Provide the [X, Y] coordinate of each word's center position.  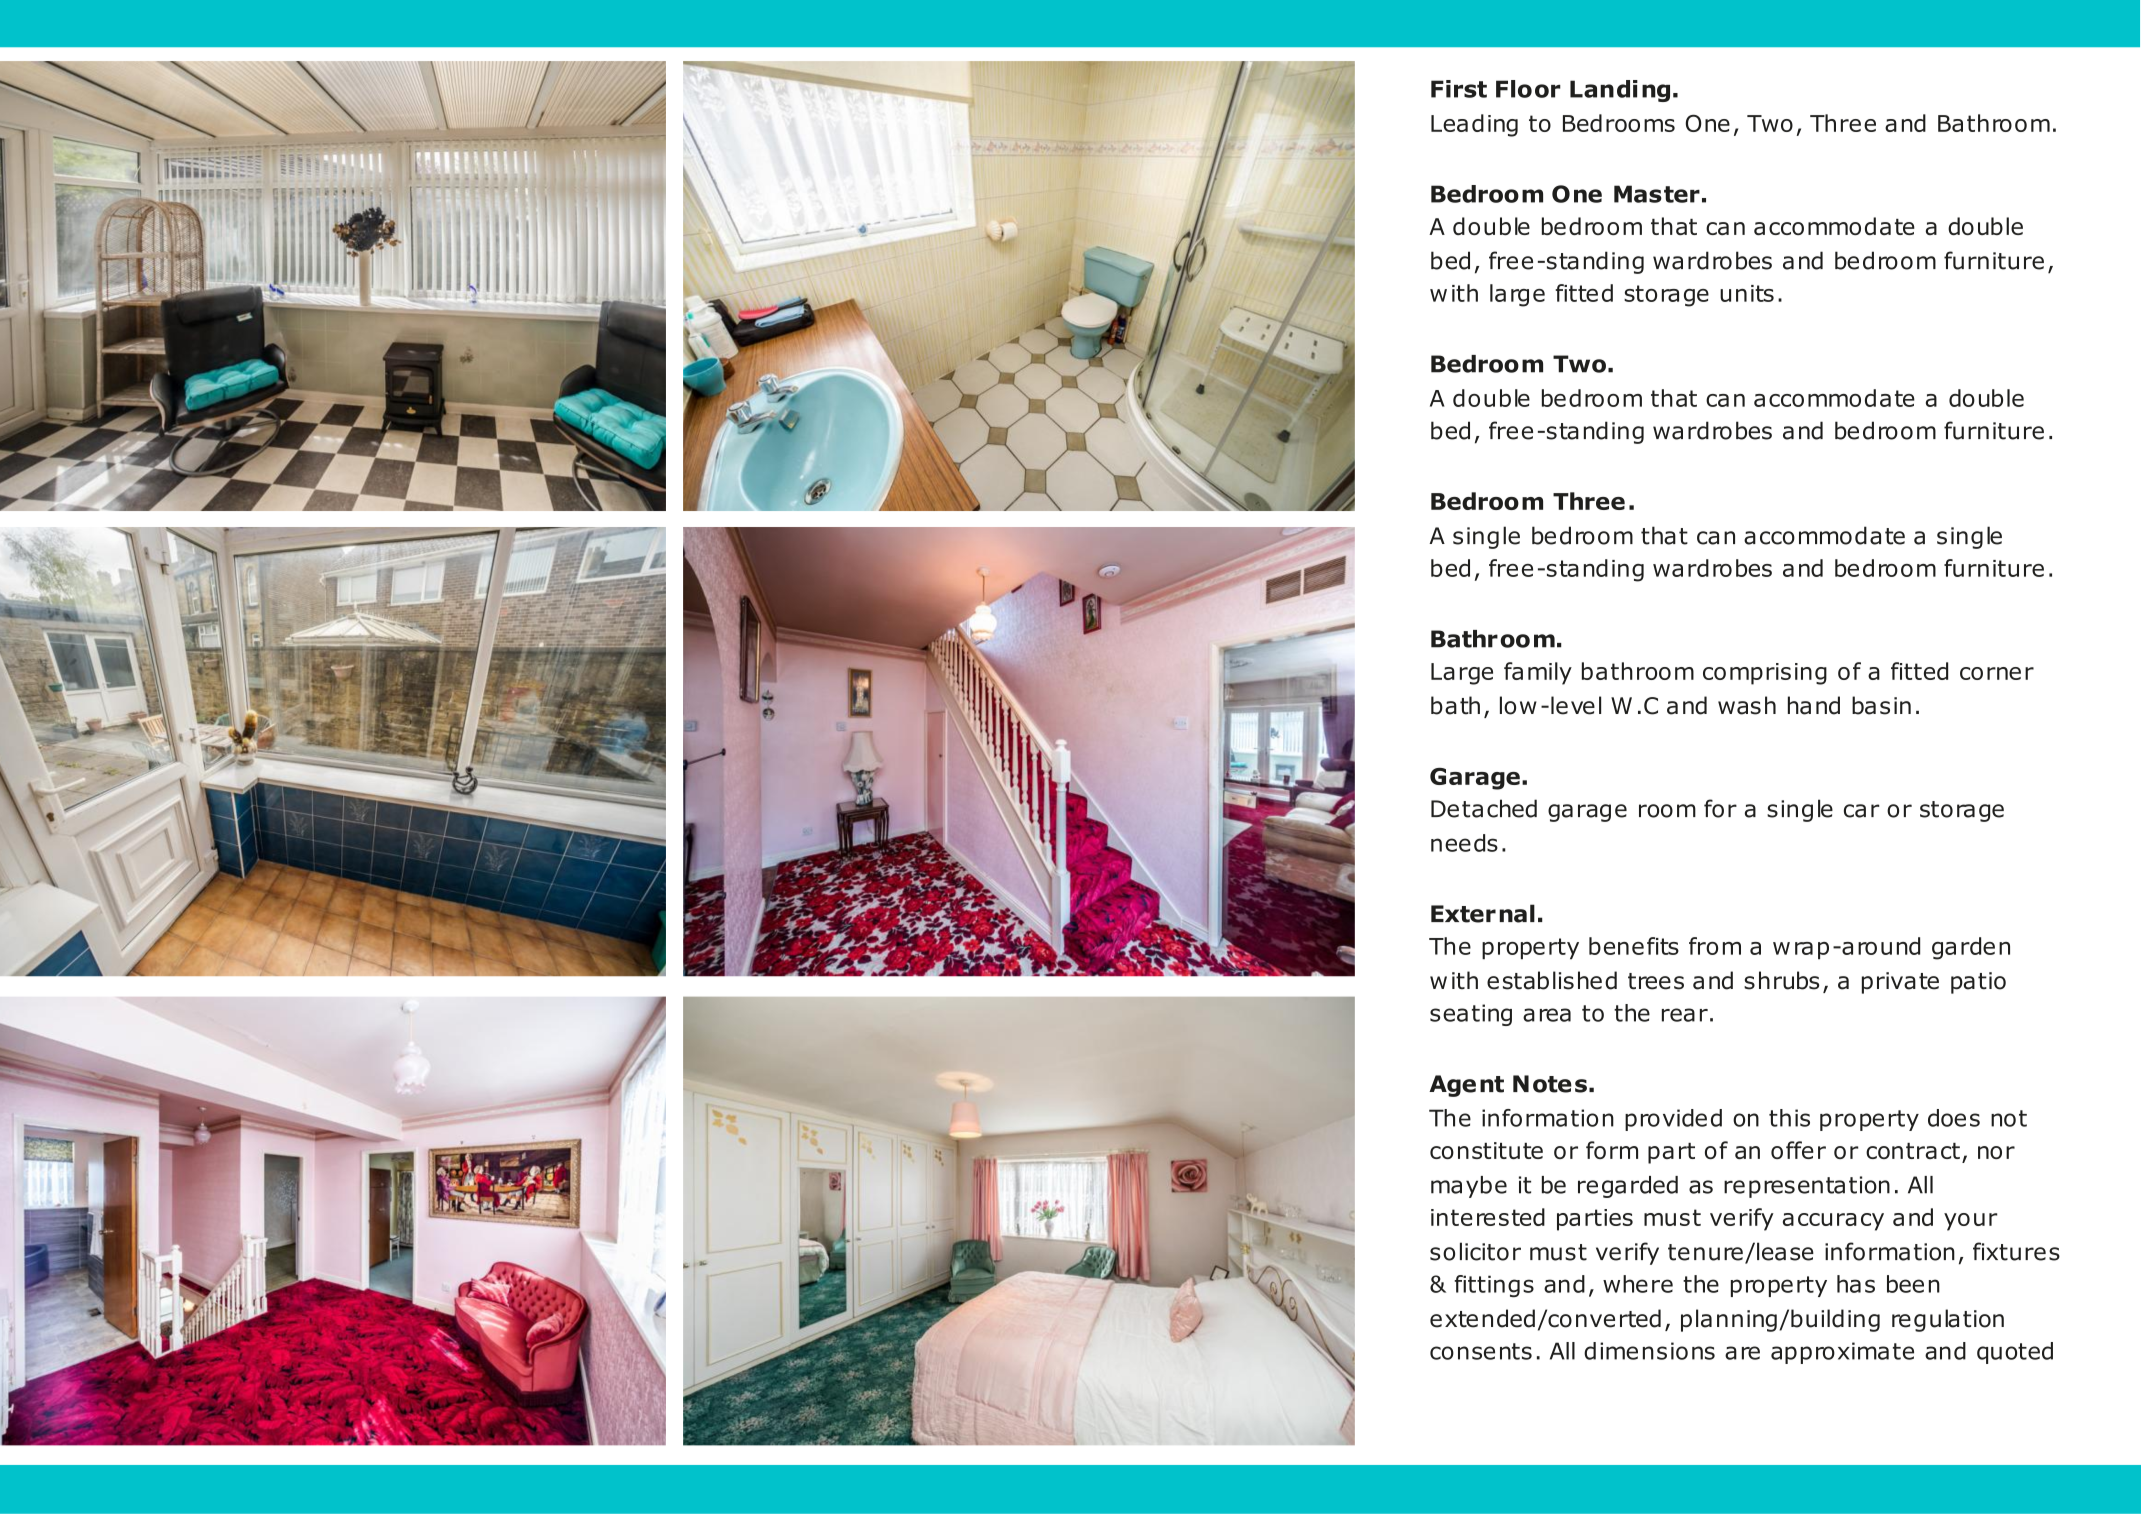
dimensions [1649, 1351]
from [1715, 946]
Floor [1528, 89]
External [1483, 913]
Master [1657, 194]
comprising [1765, 674]
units [1747, 293]
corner [1997, 673]
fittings [1494, 1286]
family [1538, 673]
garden [1971, 948]
